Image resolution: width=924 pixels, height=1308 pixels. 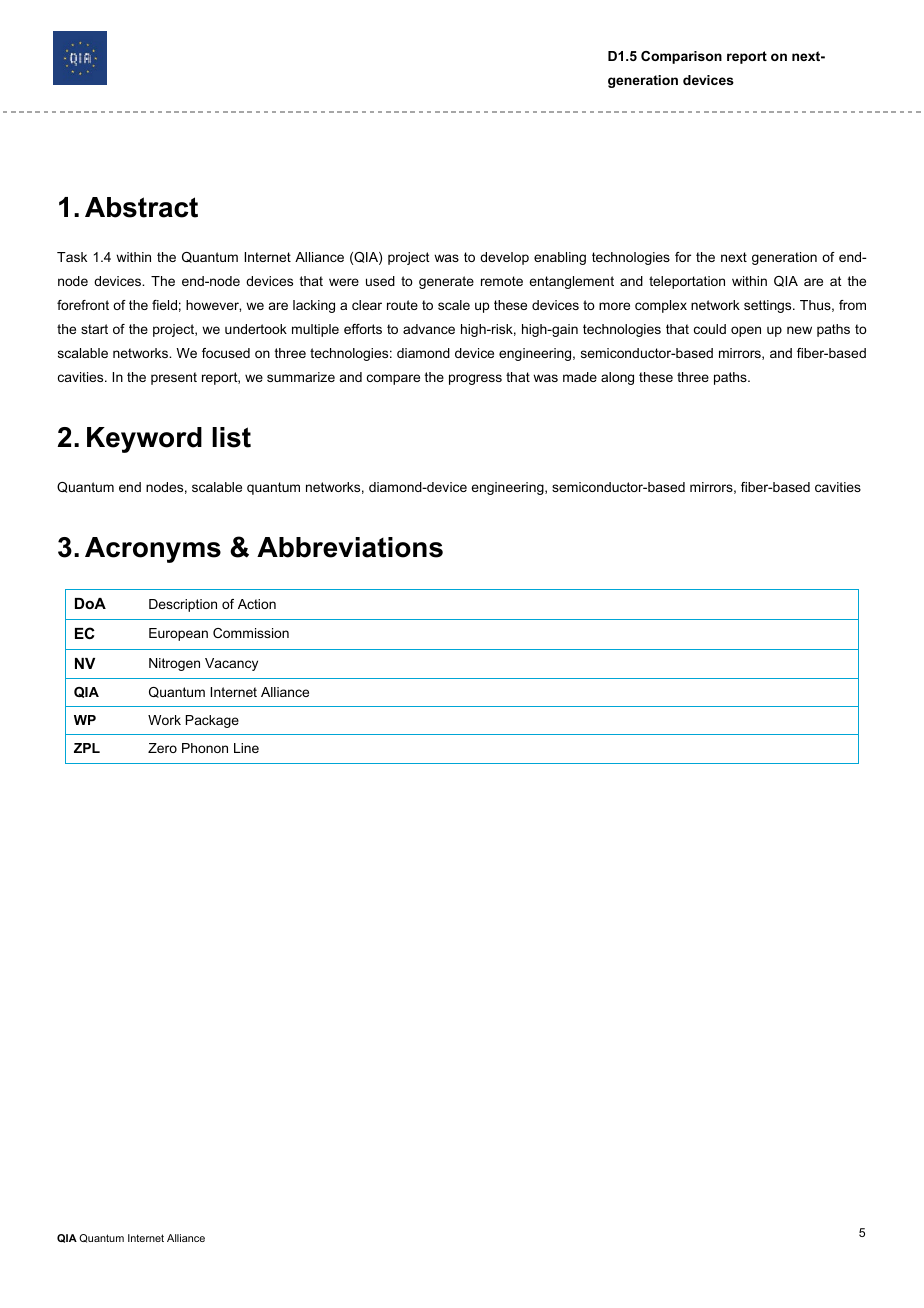 What do you see at coordinates (769, 306) in the page?
I see `settings` at bounding box center [769, 306].
